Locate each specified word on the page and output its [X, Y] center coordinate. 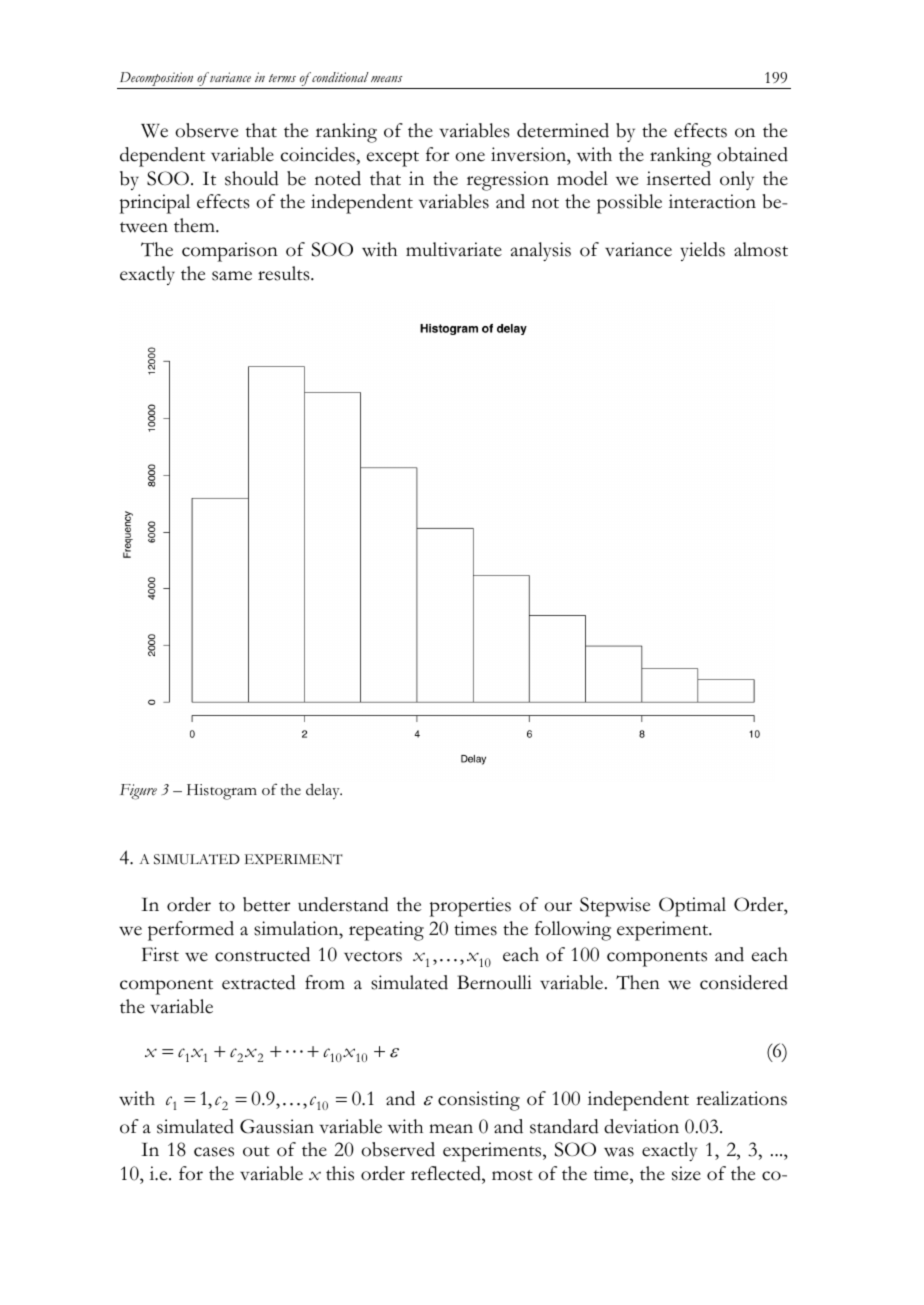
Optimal [692, 907]
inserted [679, 178]
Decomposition [156, 80]
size [686, 1173]
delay [324, 791]
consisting [479, 1101]
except [393, 159]
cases [214, 1152]
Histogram [222, 792]
